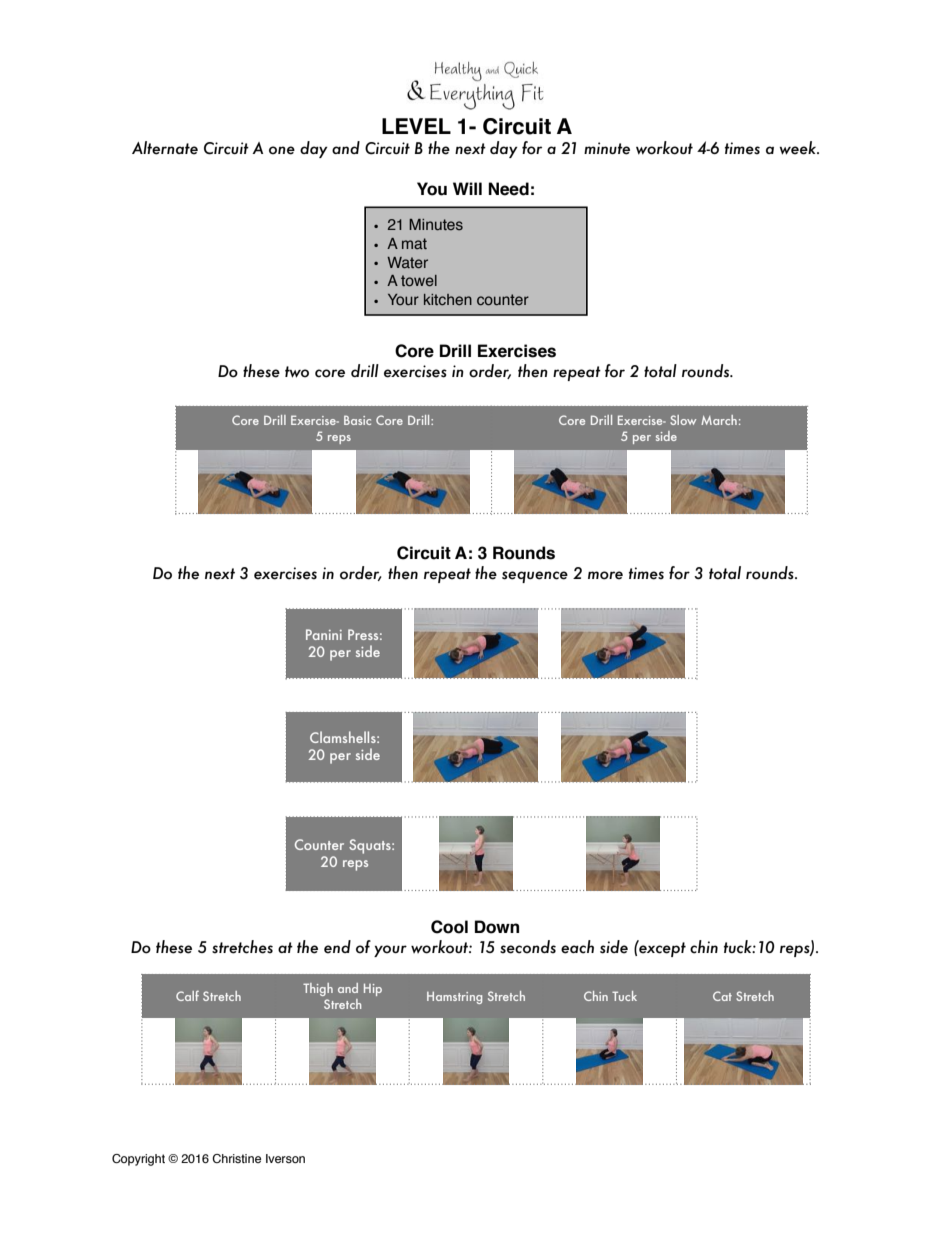  Describe the element at coordinates (577, 947) in the screenshot. I see `each` at that location.
